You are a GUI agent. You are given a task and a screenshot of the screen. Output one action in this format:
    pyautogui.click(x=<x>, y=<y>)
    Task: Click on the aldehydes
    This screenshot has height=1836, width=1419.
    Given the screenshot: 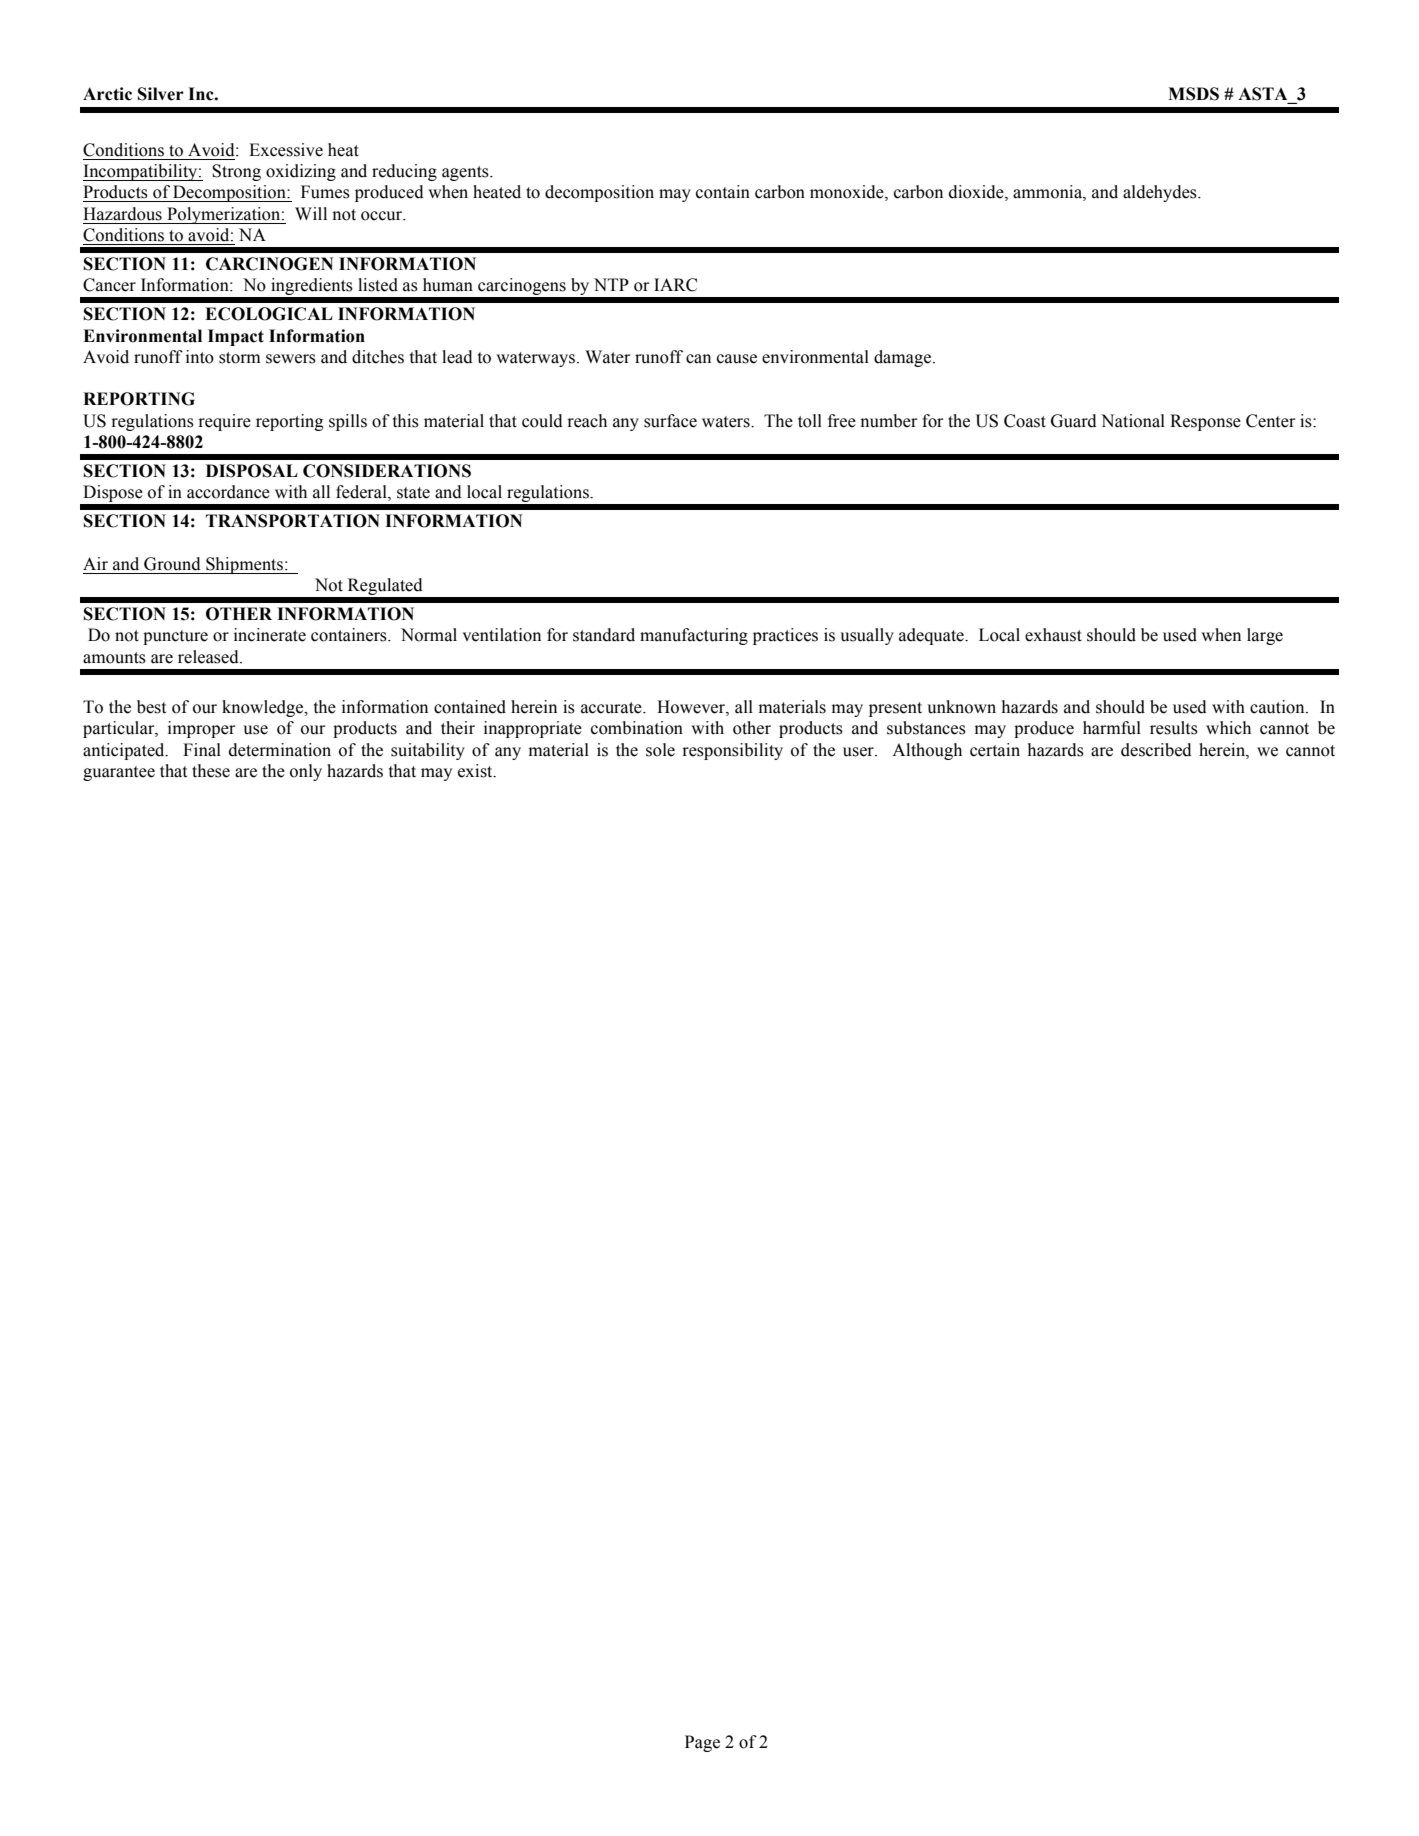 What is the action you would take?
    pyautogui.click(x=1161, y=193)
